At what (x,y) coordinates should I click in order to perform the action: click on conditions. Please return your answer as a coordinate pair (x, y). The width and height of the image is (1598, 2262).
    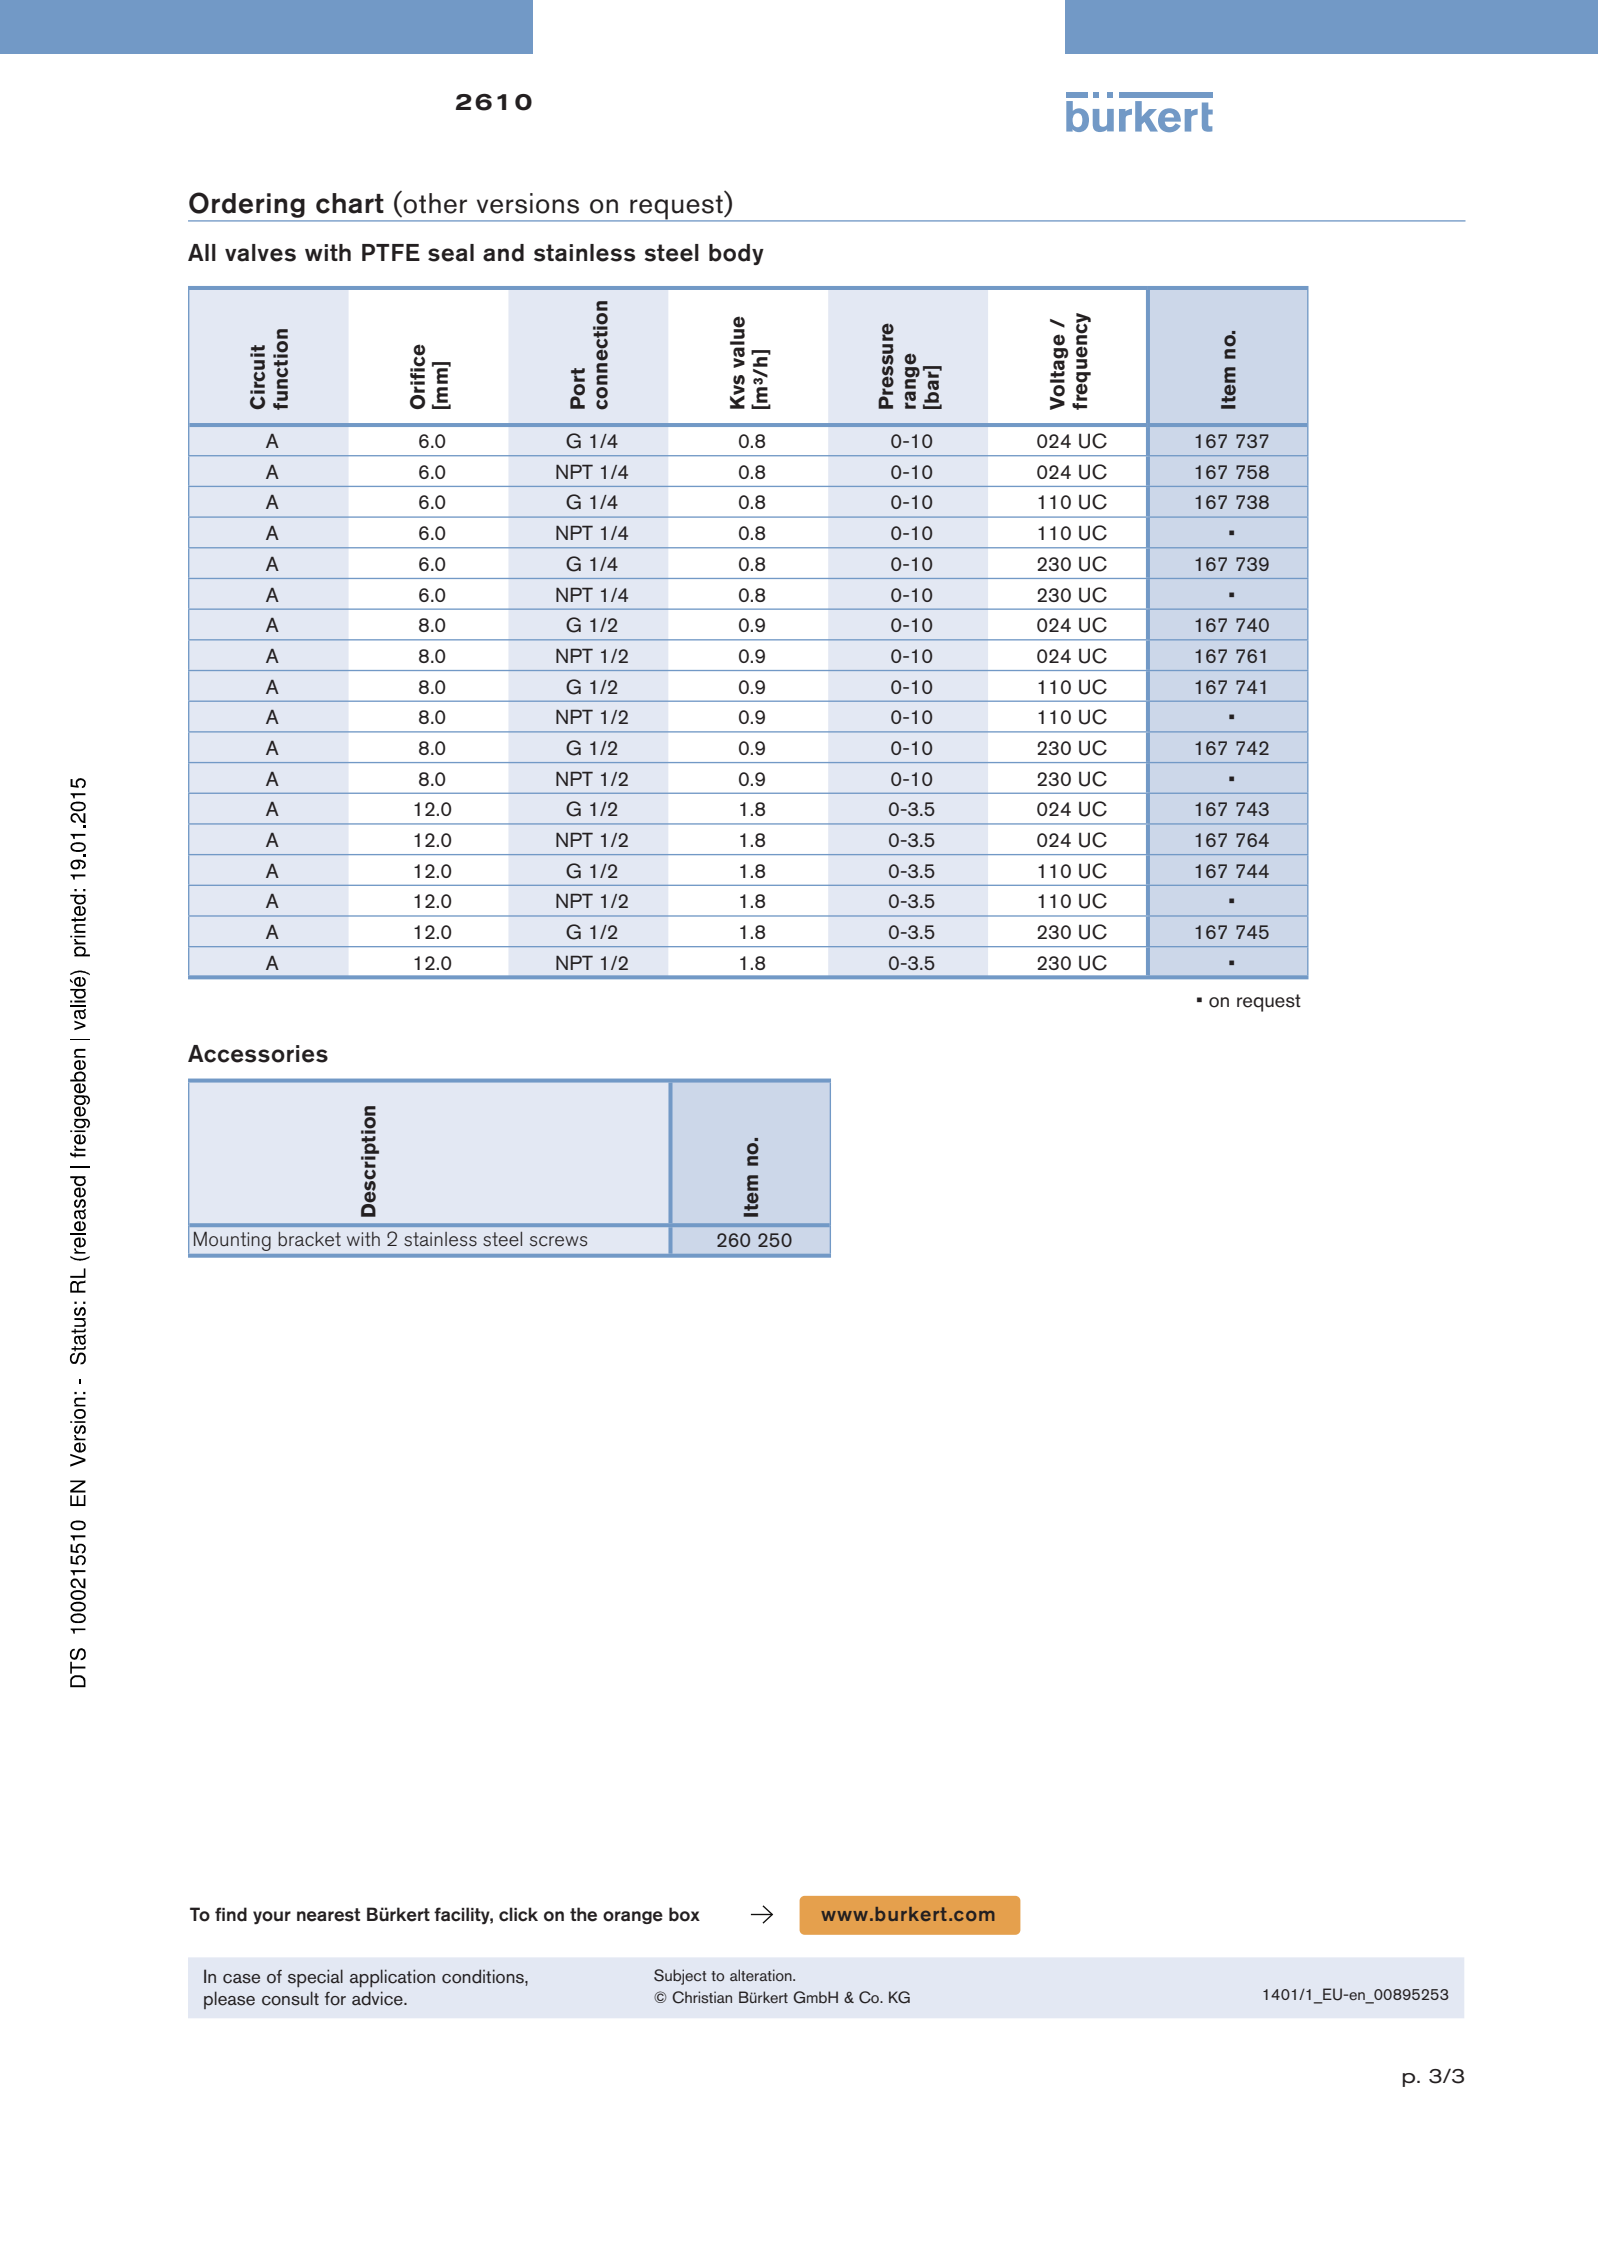
    Looking at the image, I should click on (484, 1976).
